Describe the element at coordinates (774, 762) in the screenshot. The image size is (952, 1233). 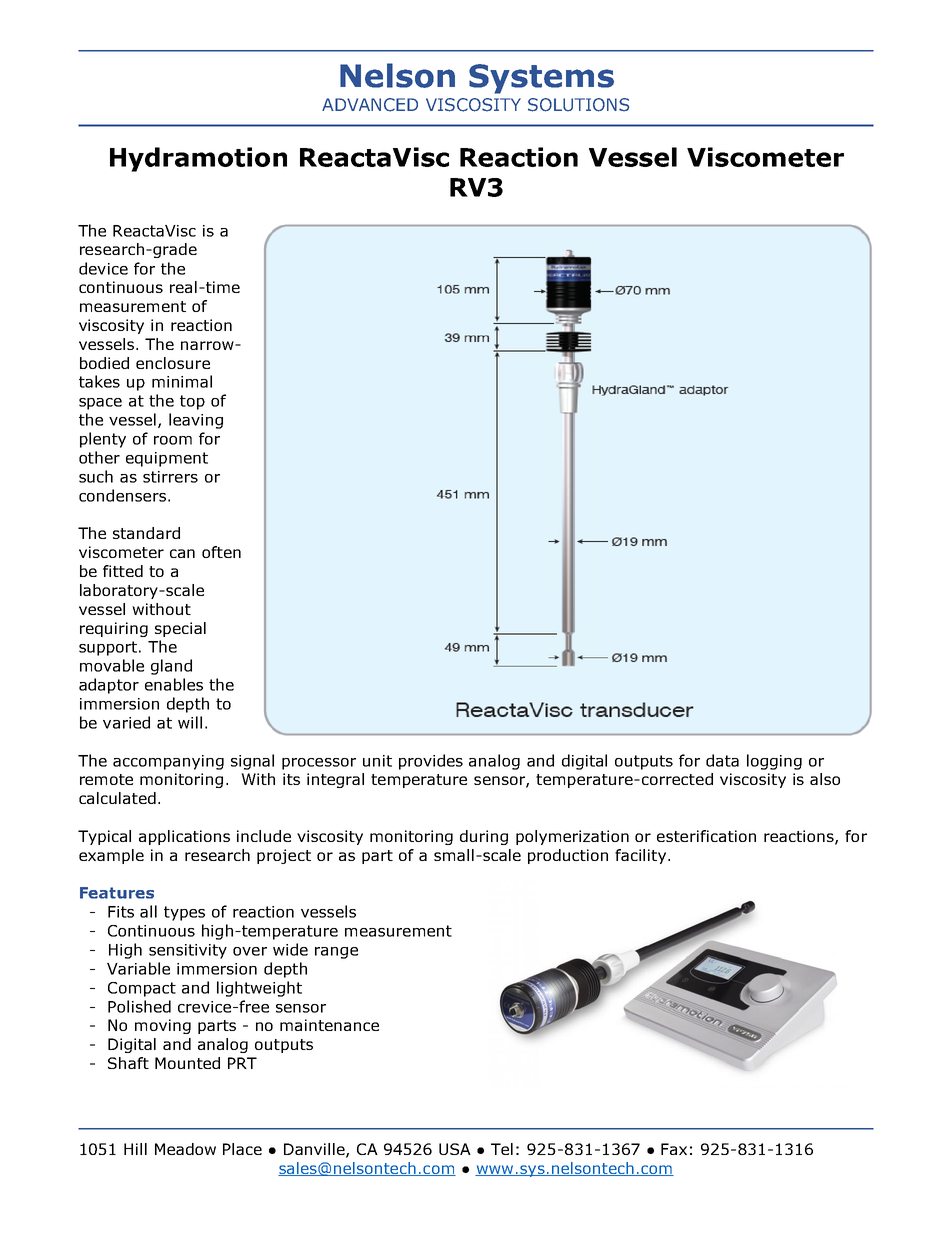
I see `logging` at that location.
